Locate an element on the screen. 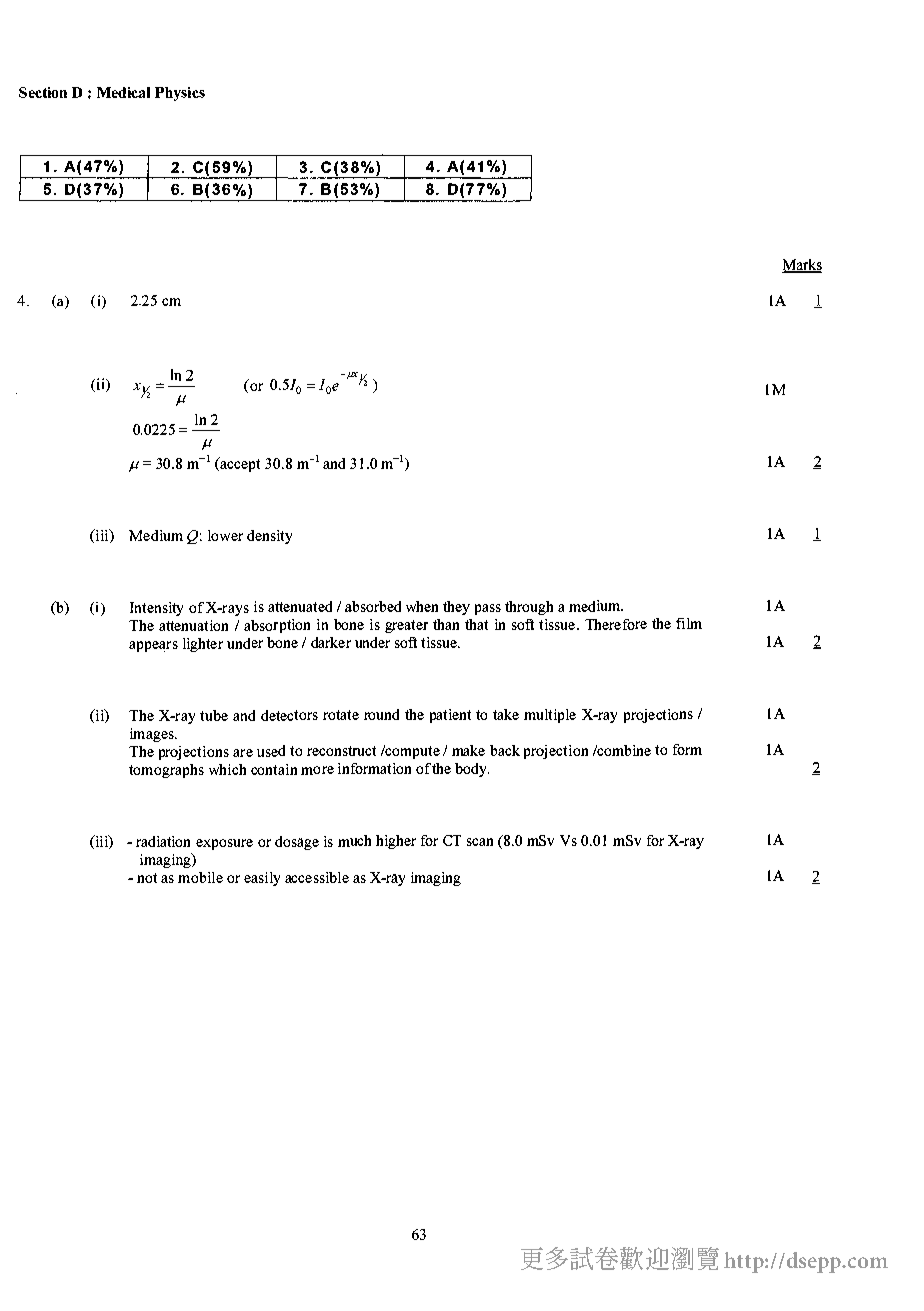 This screenshot has height=1311, width=924. accept is located at coordinates (239, 464).
